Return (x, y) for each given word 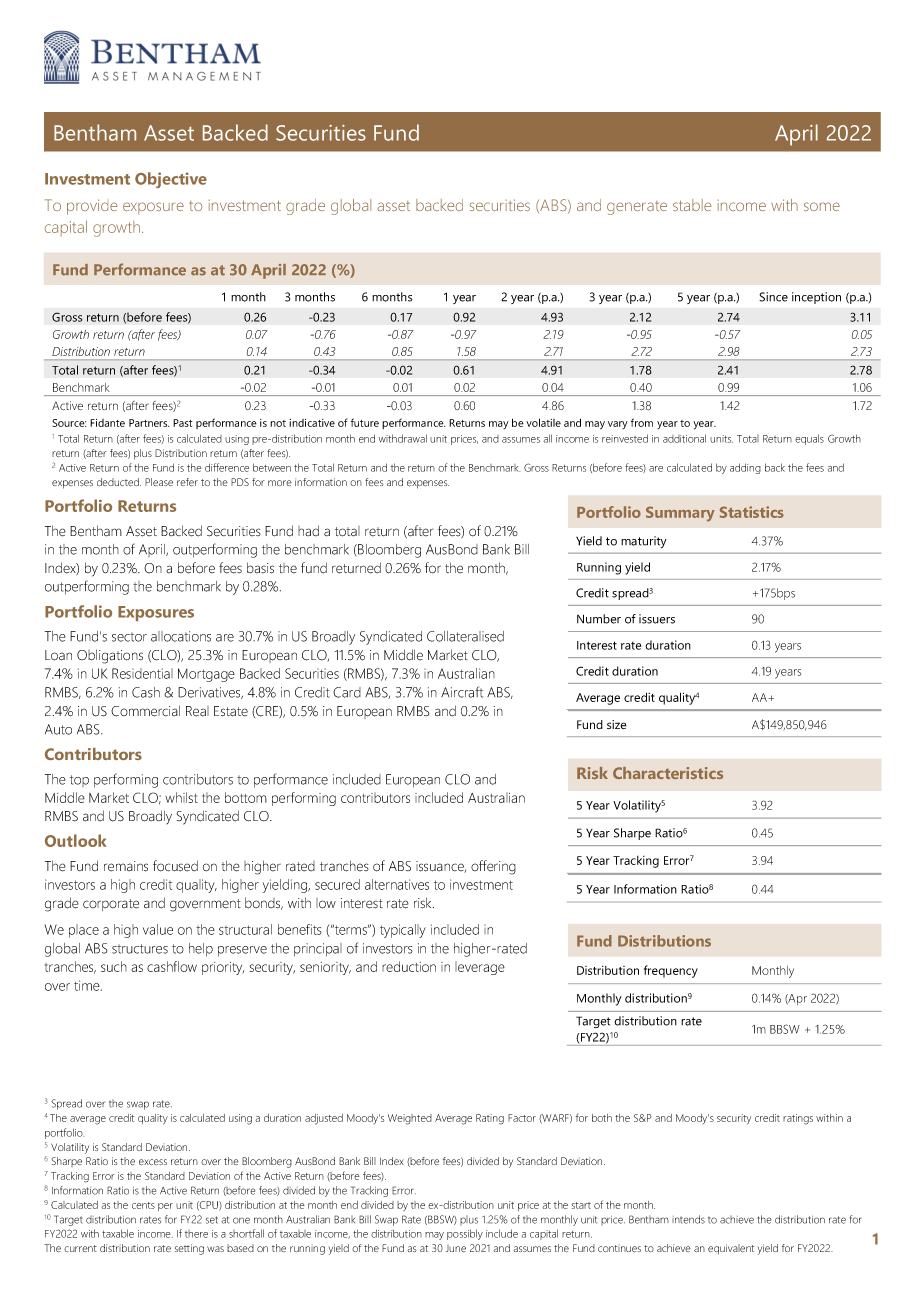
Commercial (145, 711)
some (822, 206)
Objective (171, 180)
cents (143, 1205)
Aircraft (462, 692)
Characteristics (668, 773)
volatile (543, 422)
